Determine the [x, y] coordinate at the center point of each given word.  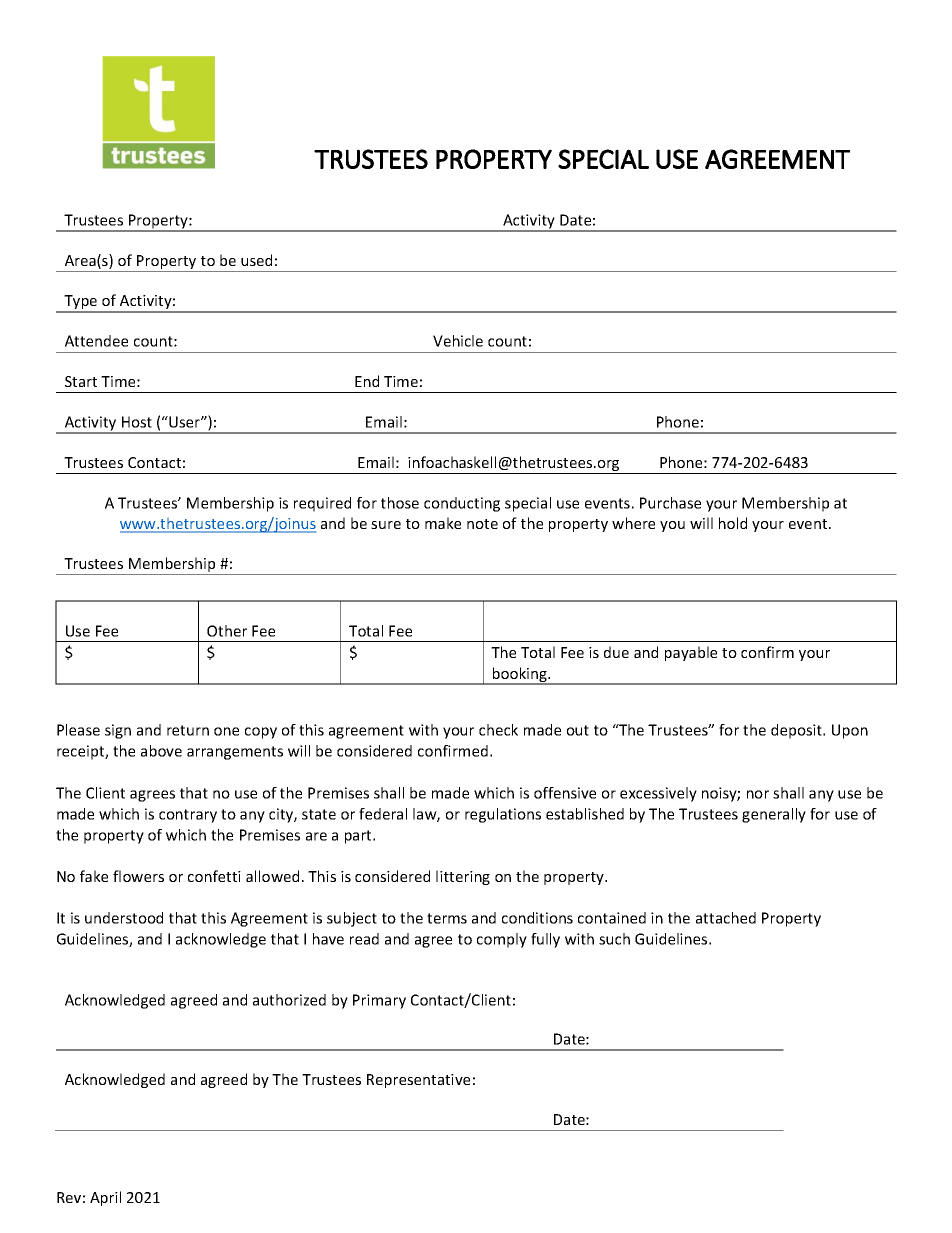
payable [691, 653]
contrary [188, 816]
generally [774, 815]
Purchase [670, 503]
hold [733, 523]
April [105, 1198]
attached [726, 918]
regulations [503, 815]
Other [227, 631]
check [498, 730]
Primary [379, 1001]
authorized [289, 1000]
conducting [462, 504]
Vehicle [458, 341]
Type [81, 303]
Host [137, 422]
